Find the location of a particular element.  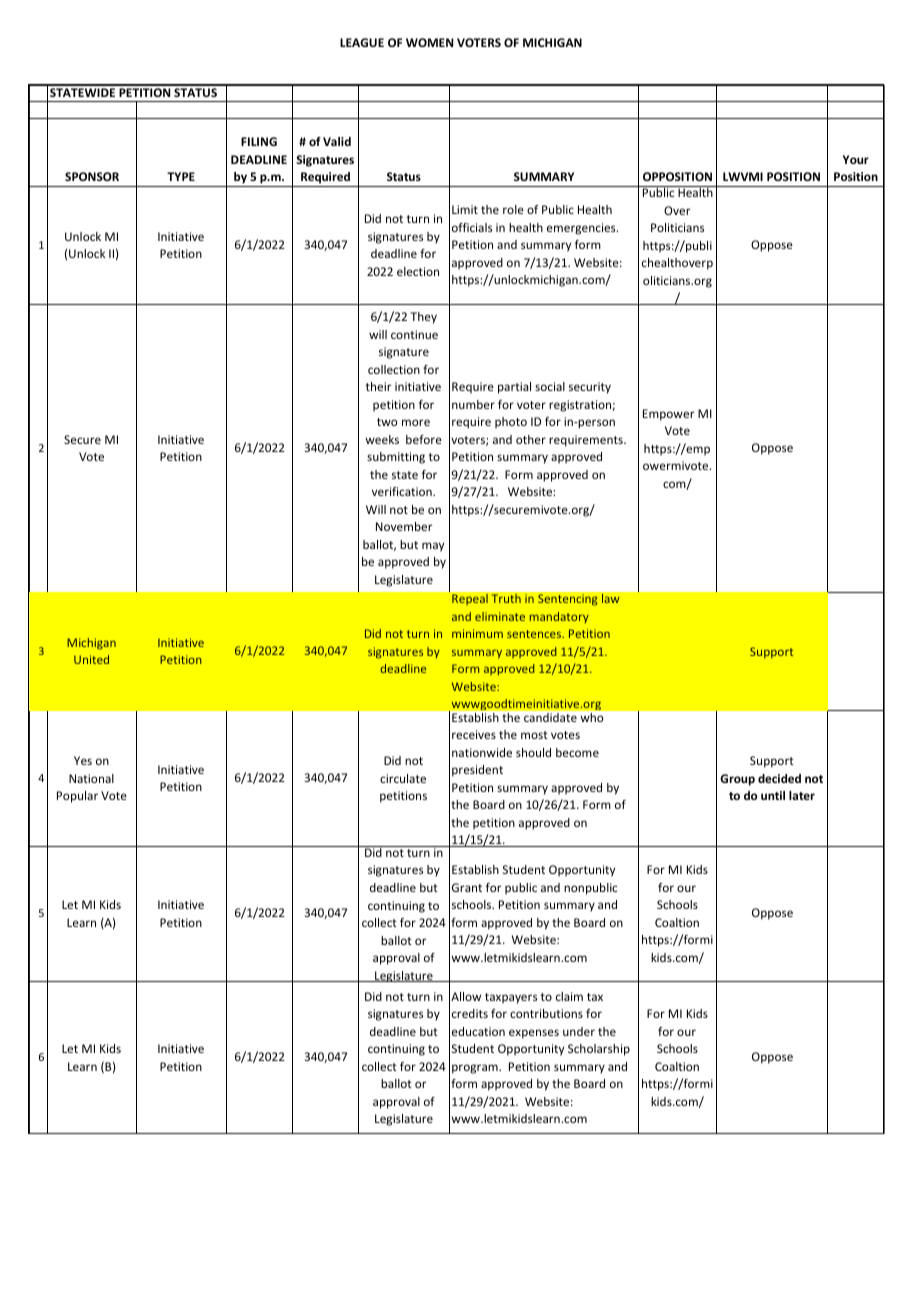

FILING is located at coordinates (259, 141).
